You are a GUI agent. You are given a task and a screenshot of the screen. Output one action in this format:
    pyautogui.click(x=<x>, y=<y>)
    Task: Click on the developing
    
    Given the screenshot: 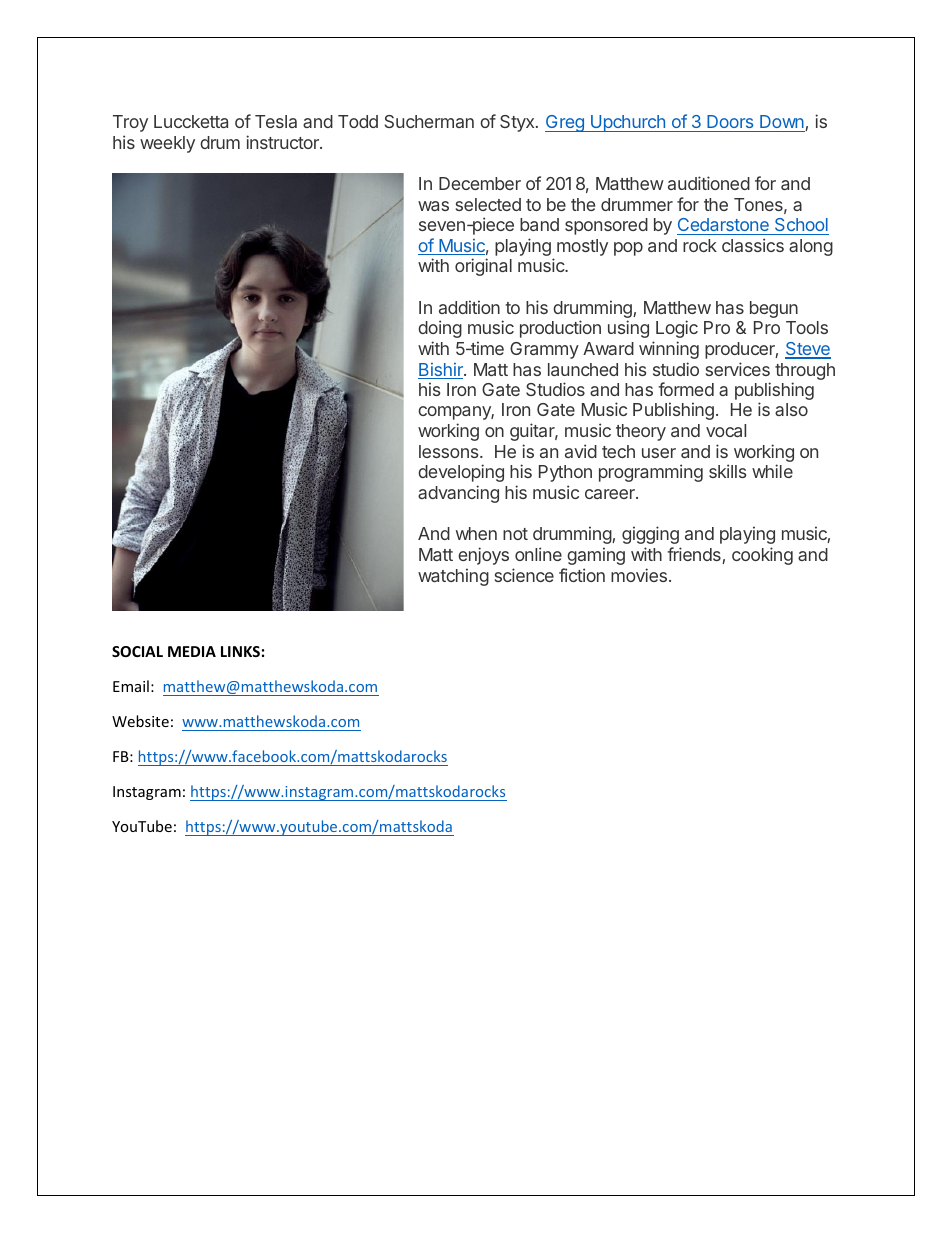 What is the action you would take?
    pyautogui.click(x=461, y=473)
